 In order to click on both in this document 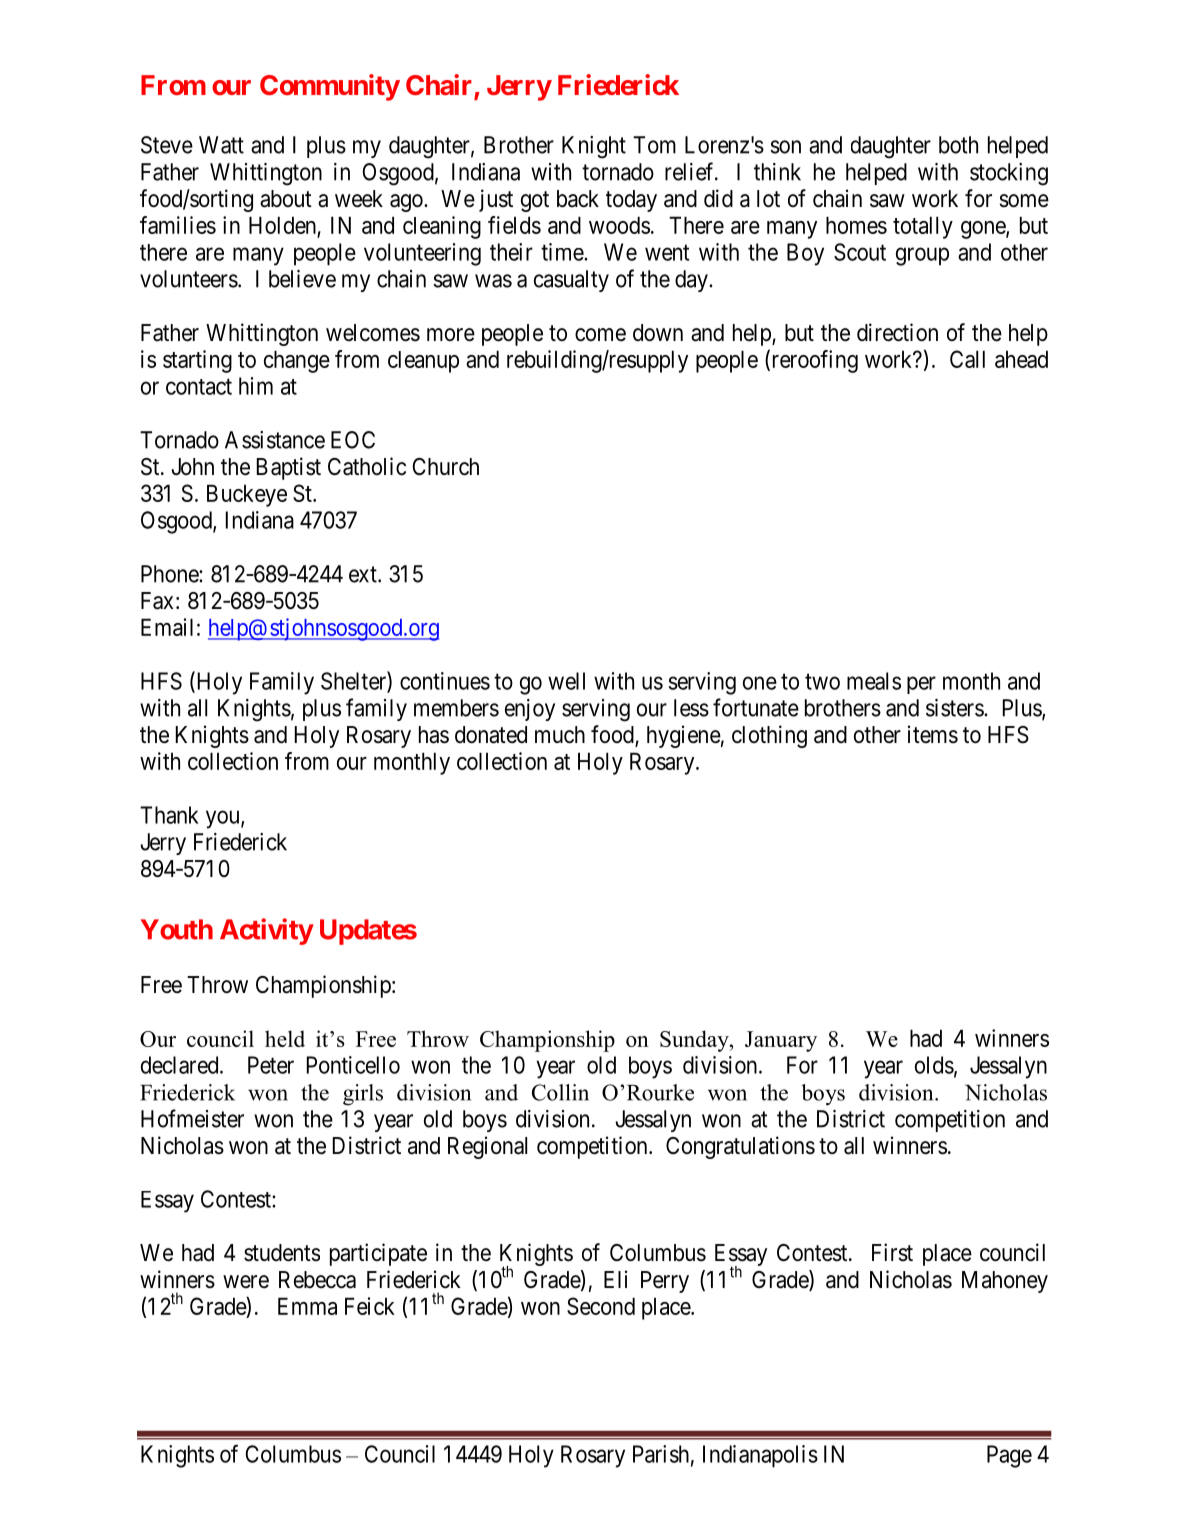, I will do `click(958, 145)`.
